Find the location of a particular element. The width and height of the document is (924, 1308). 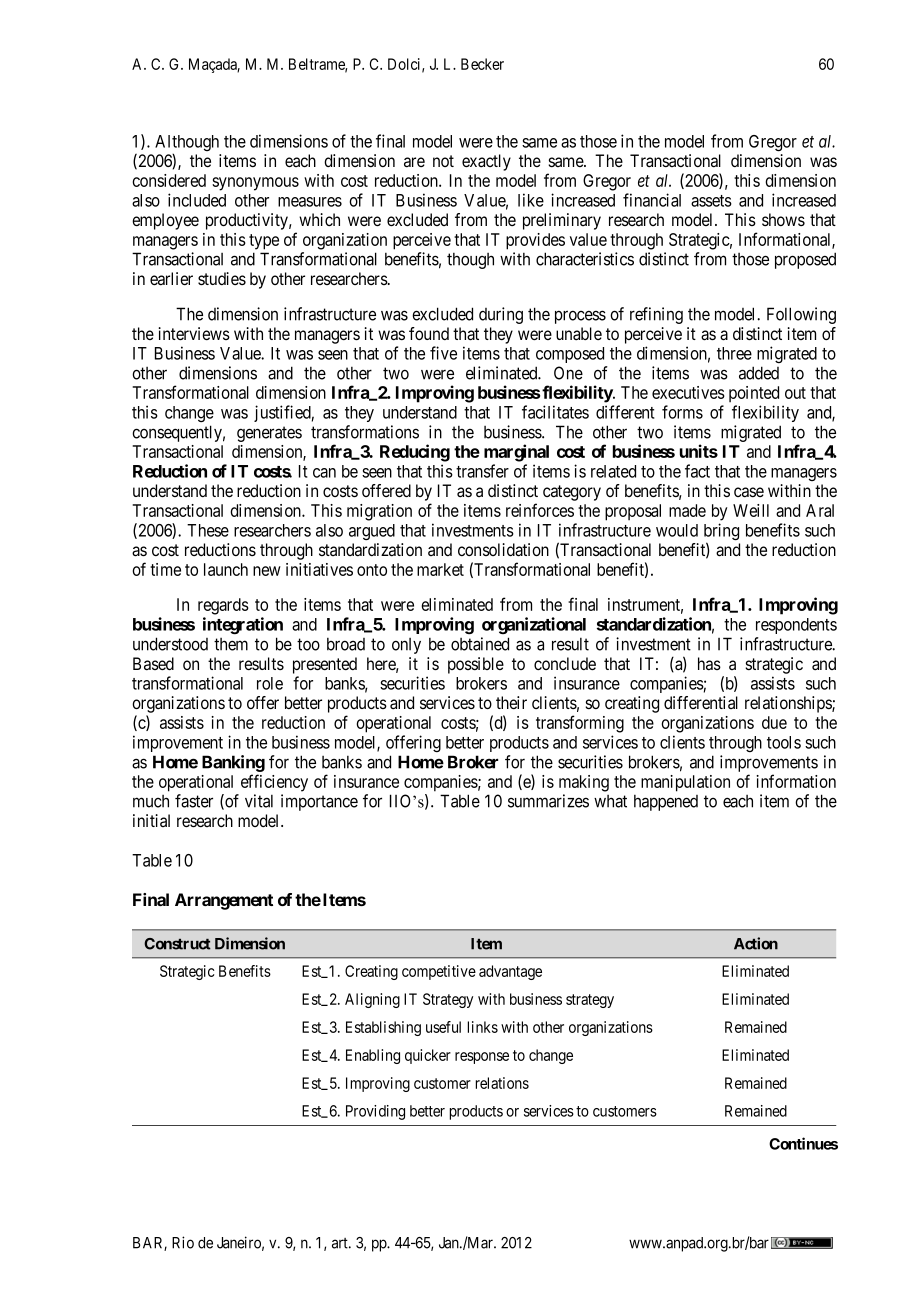

has is located at coordinates (709, 664).
